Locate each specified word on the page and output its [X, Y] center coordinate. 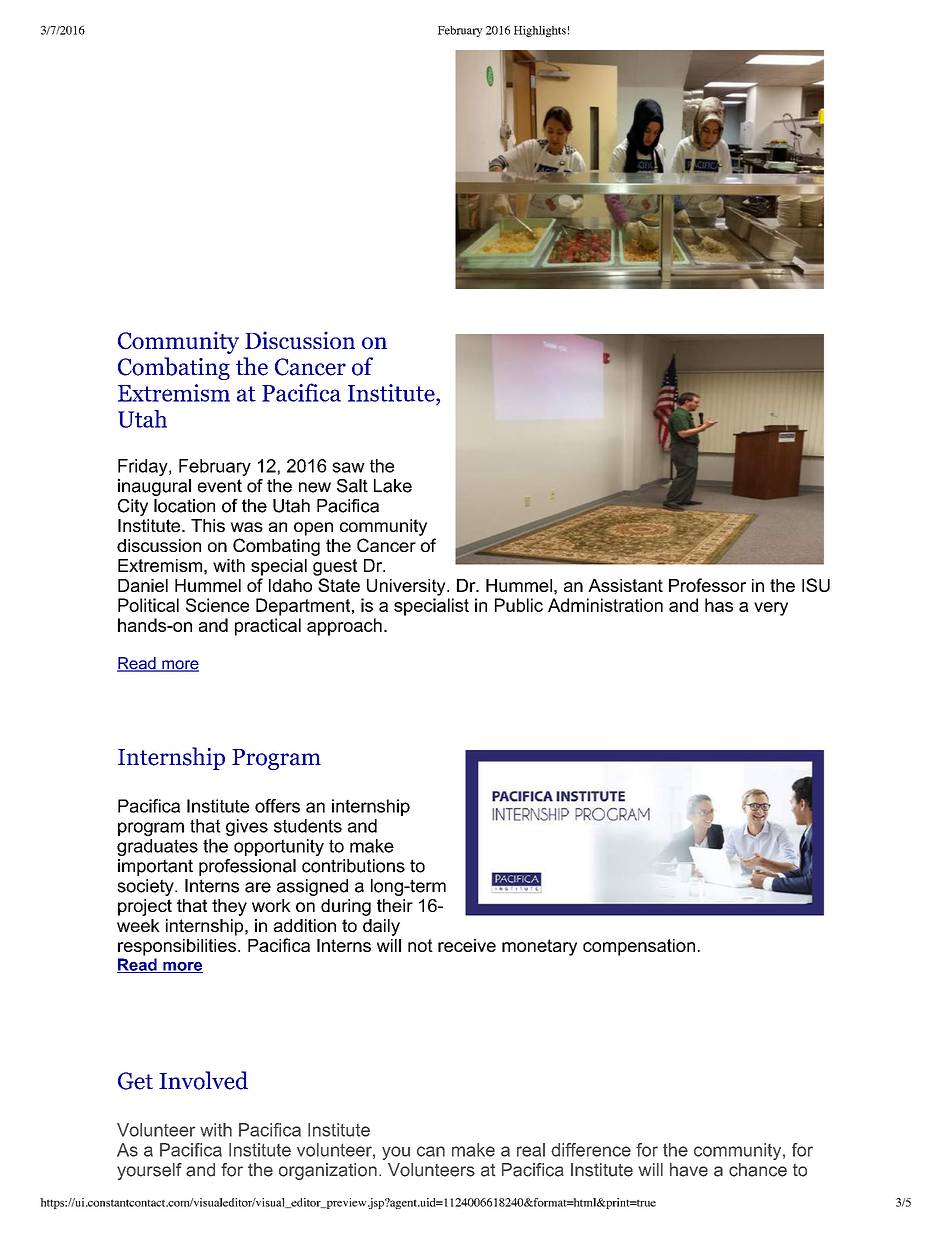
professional [247, 867]
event [220, 486]
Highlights [540, 31]
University [407, 587]
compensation [639, 947]
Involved [203, 1080]
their [395, 905]
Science [217, 605]
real [531, 1150]
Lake [393, 486]
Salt [352, 486]
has [719, 605]
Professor [707, 585]
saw [348, 467]
